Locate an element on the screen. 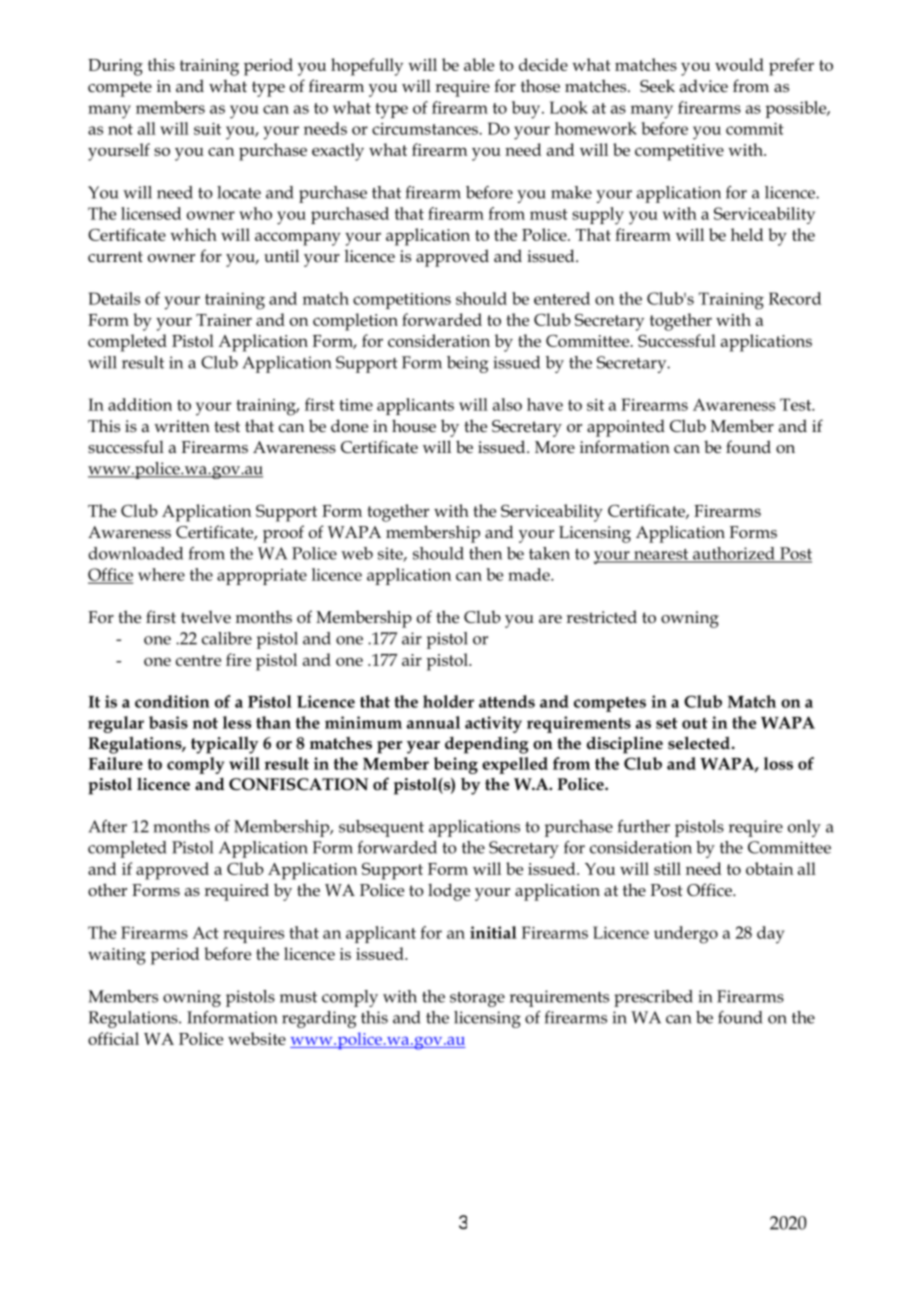 The width and height of the screenshot is (924, 1308). able is located at coordinates (479, 64).
